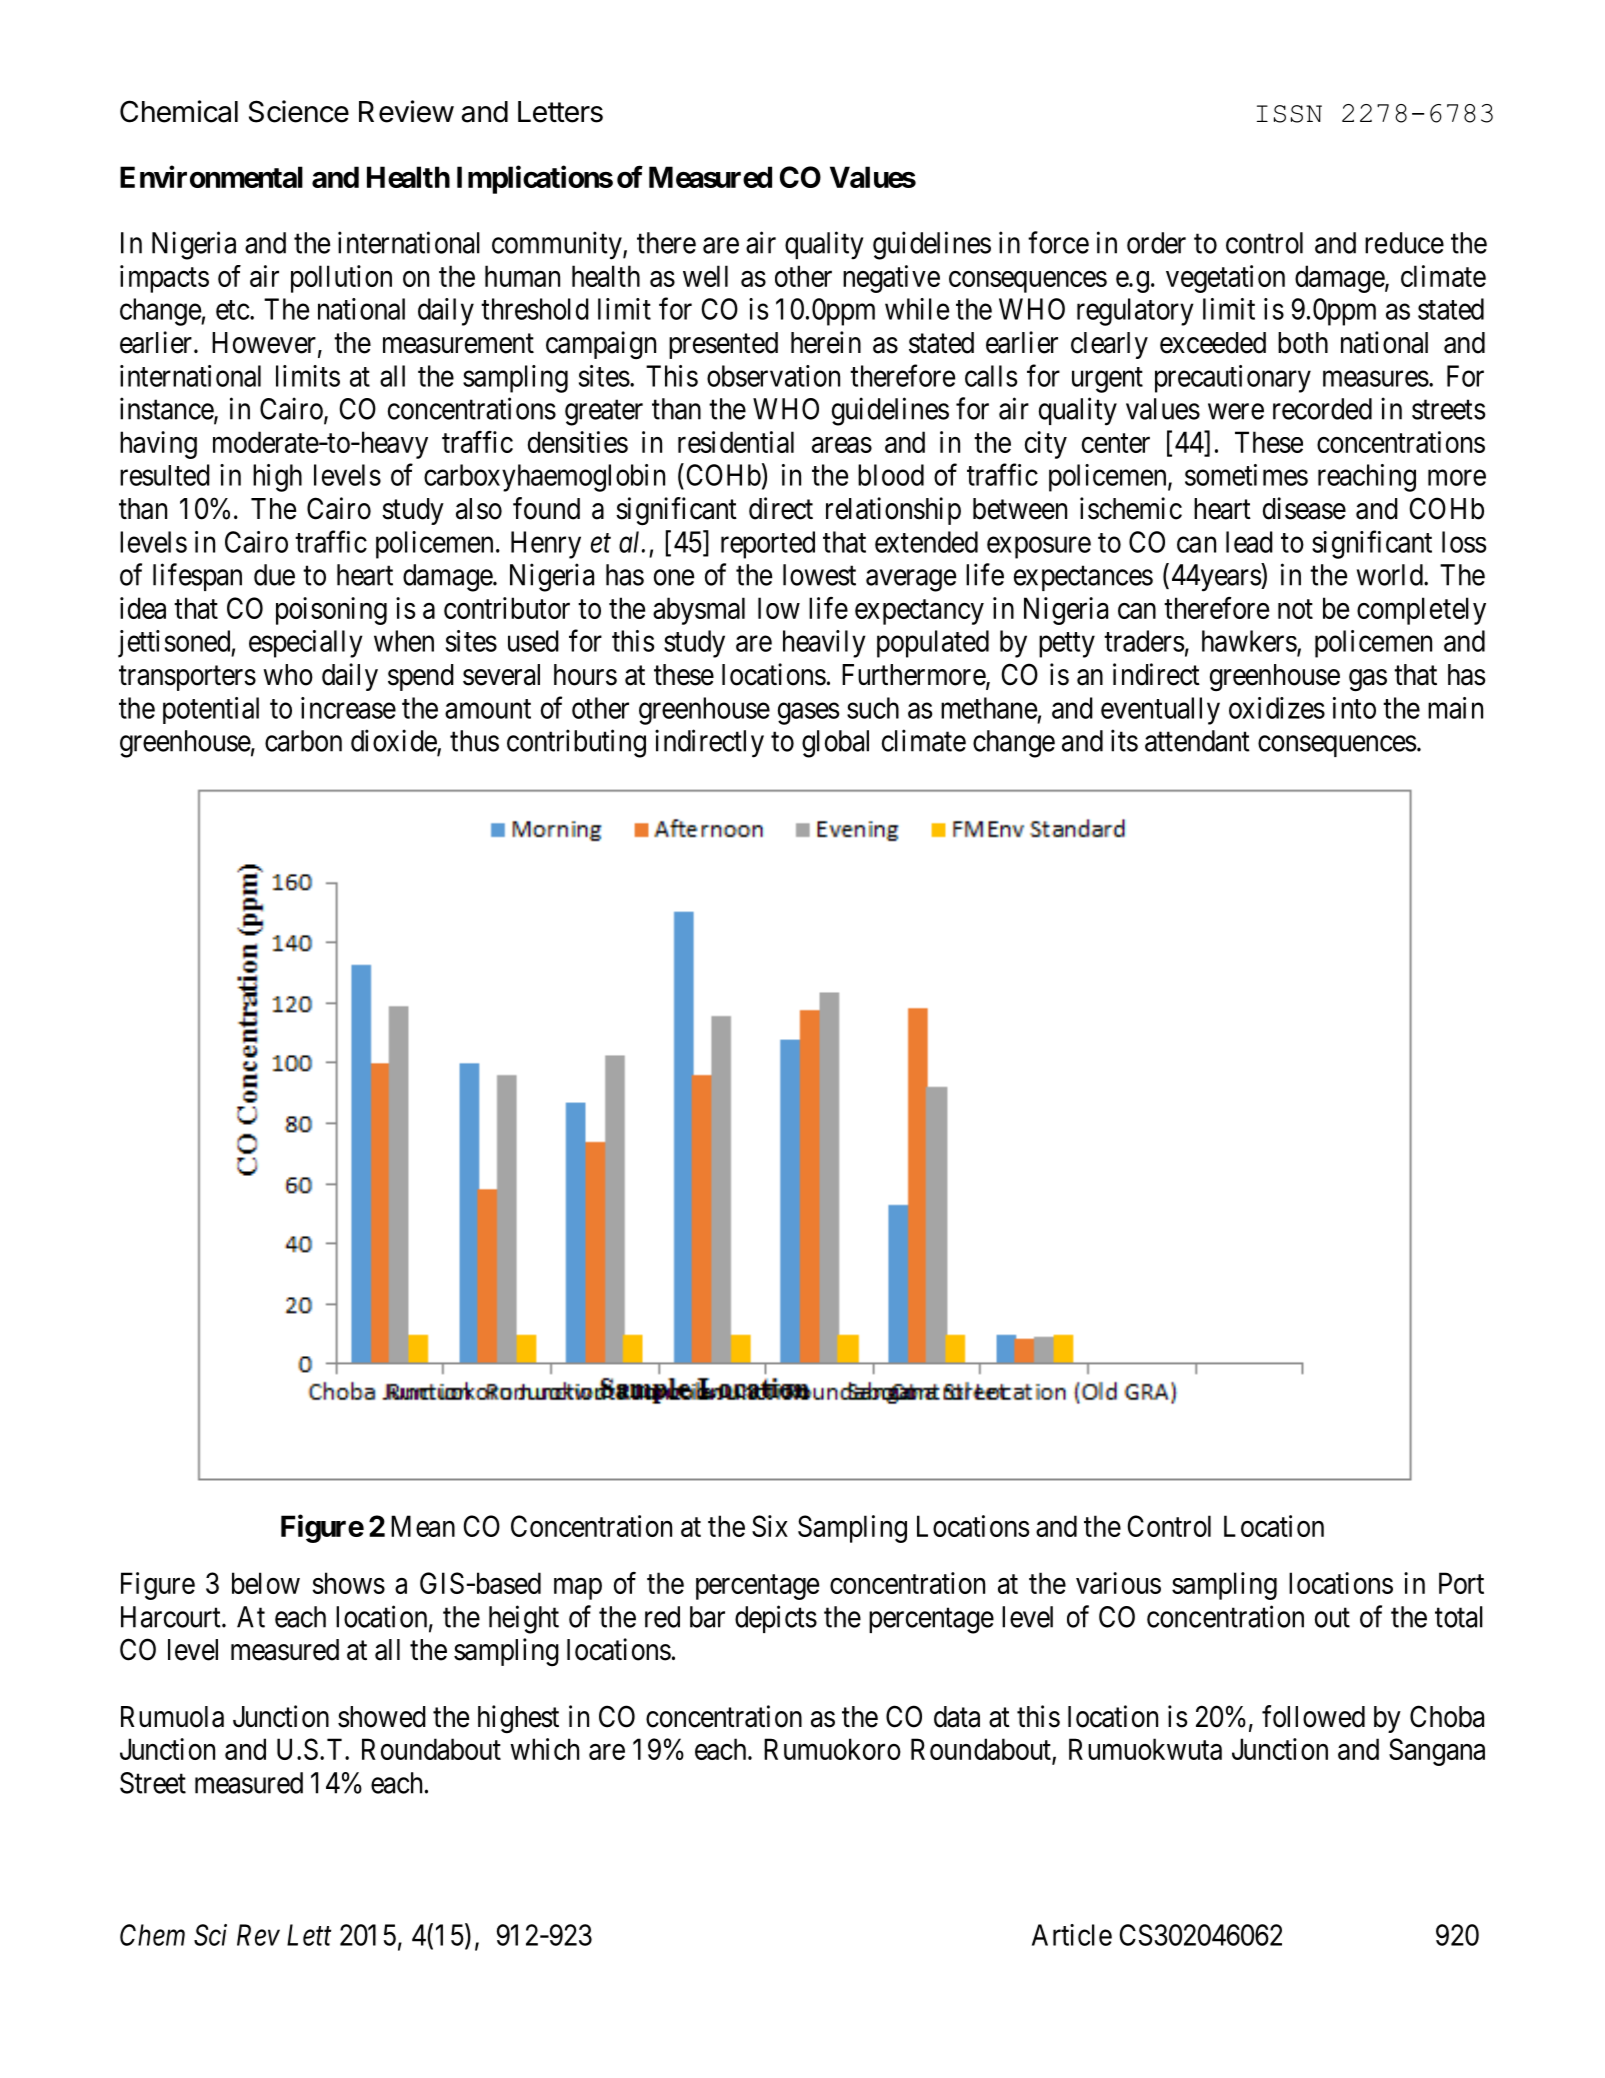 The height and width of the screenshot is (2078, 1605). What do you see at coordinates (1277, 708) in the screenshot?
I see `oxidizes` at bounding box center [1277, 708].
